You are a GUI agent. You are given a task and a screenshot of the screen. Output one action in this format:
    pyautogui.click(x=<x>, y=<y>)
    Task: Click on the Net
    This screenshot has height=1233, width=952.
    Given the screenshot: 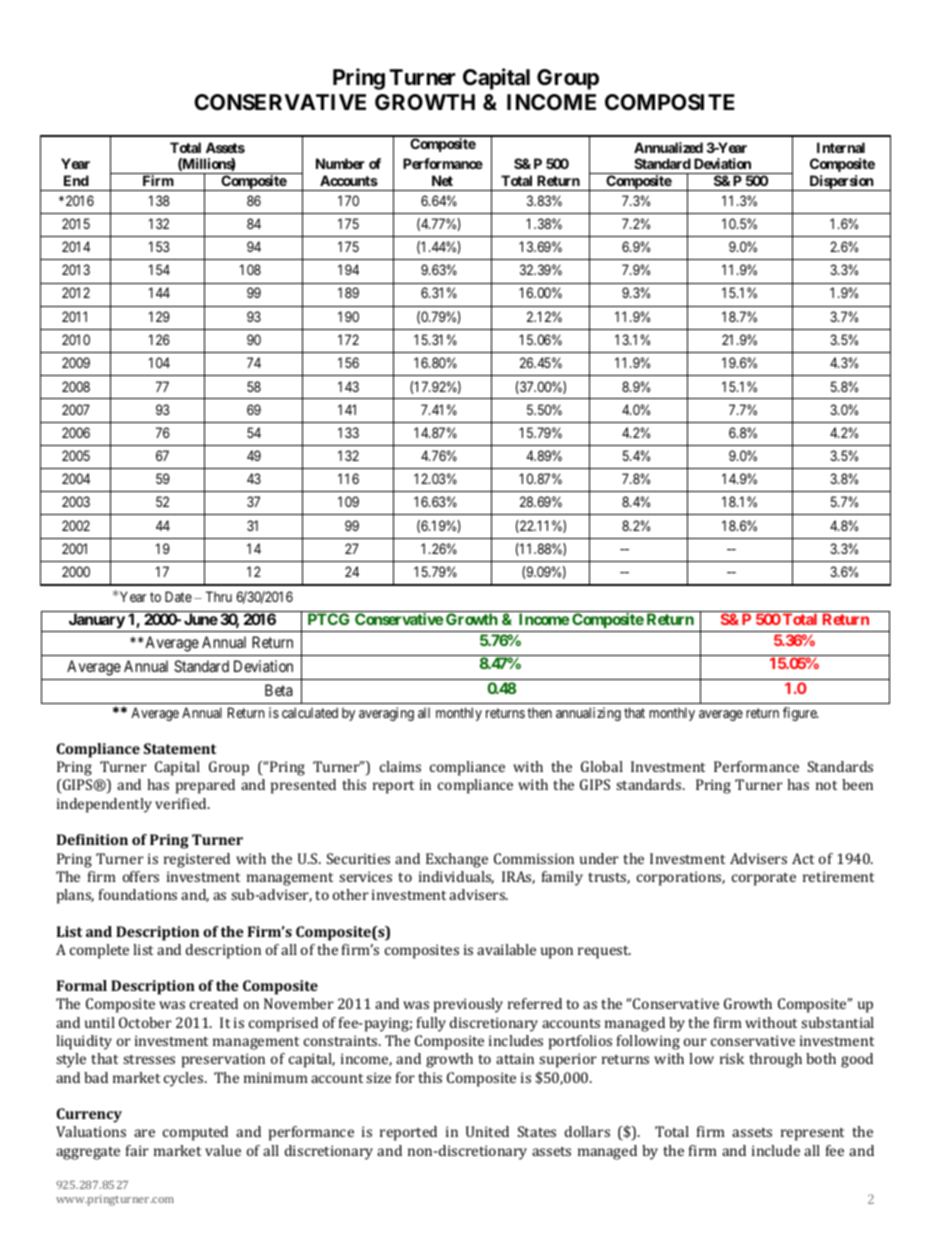 What is the action you would take?
    pyautogui.click(x=442, y=180)
